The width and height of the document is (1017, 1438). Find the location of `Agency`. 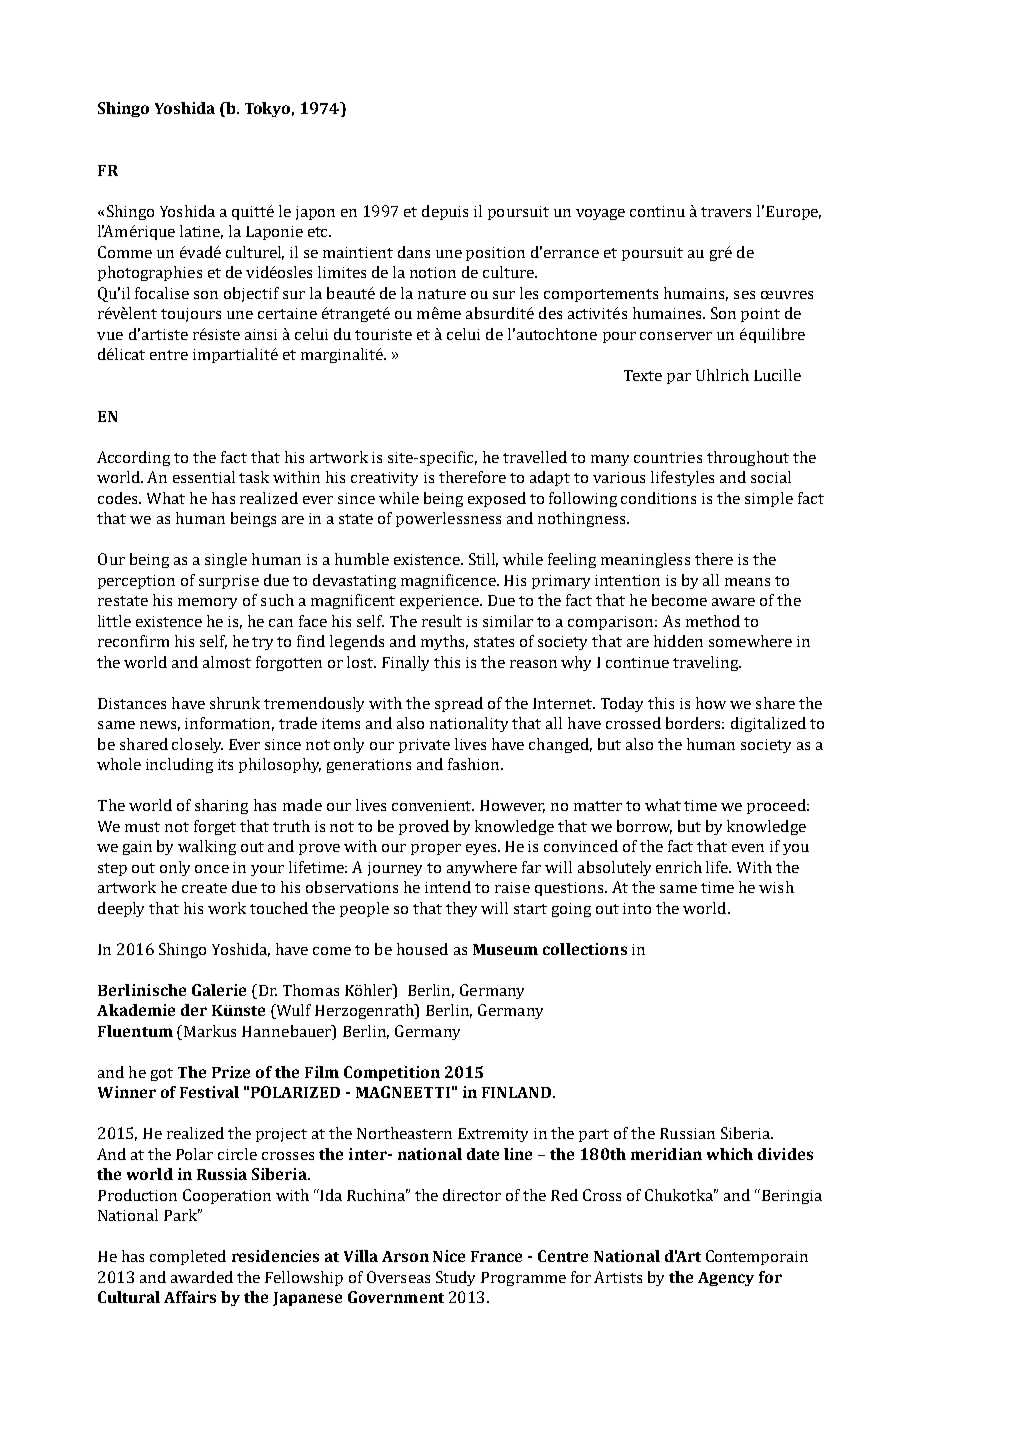

Agency is located at coordinates (726, 1279).
